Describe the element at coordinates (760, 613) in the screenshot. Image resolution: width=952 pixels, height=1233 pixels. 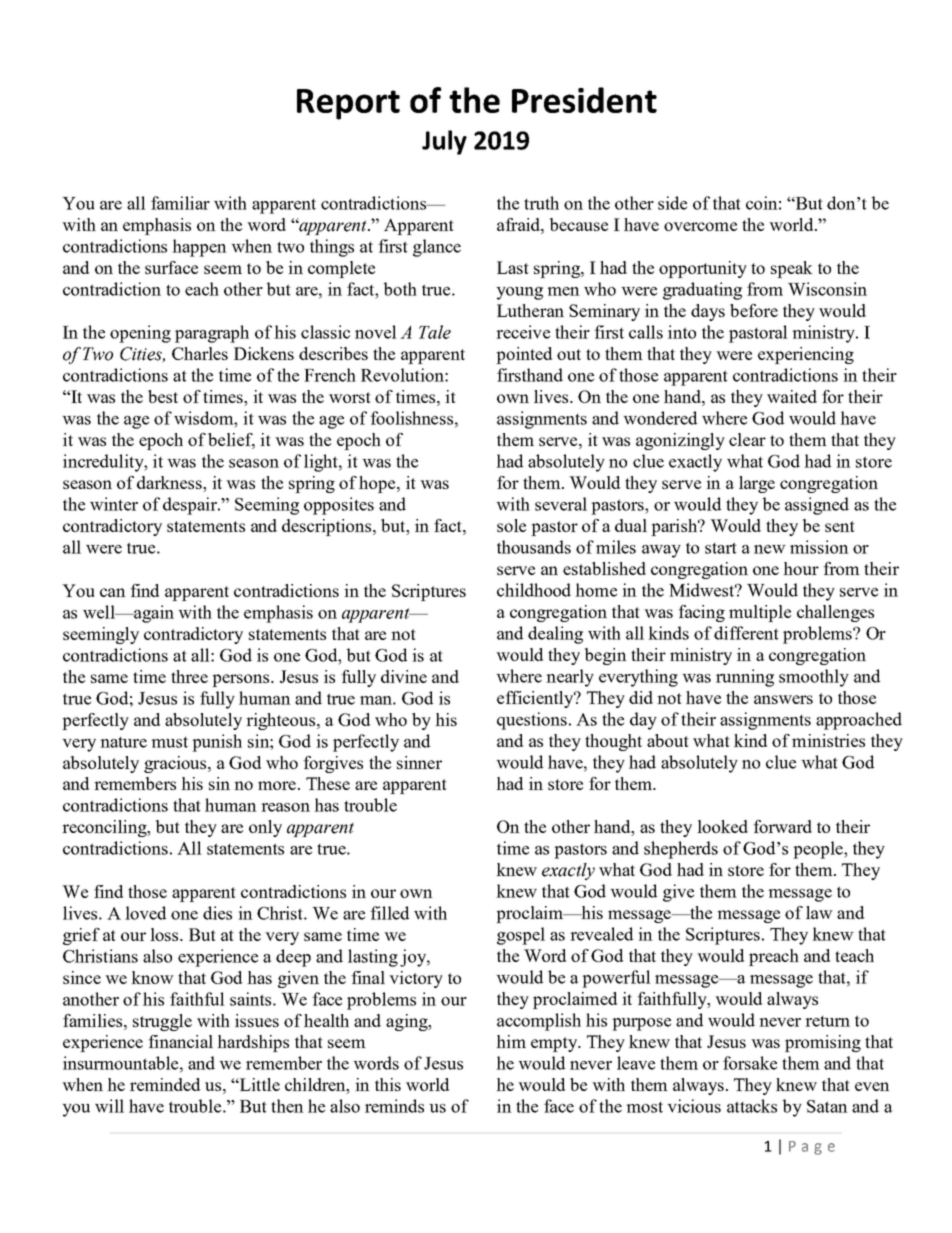
I see `multiple` at that location.
